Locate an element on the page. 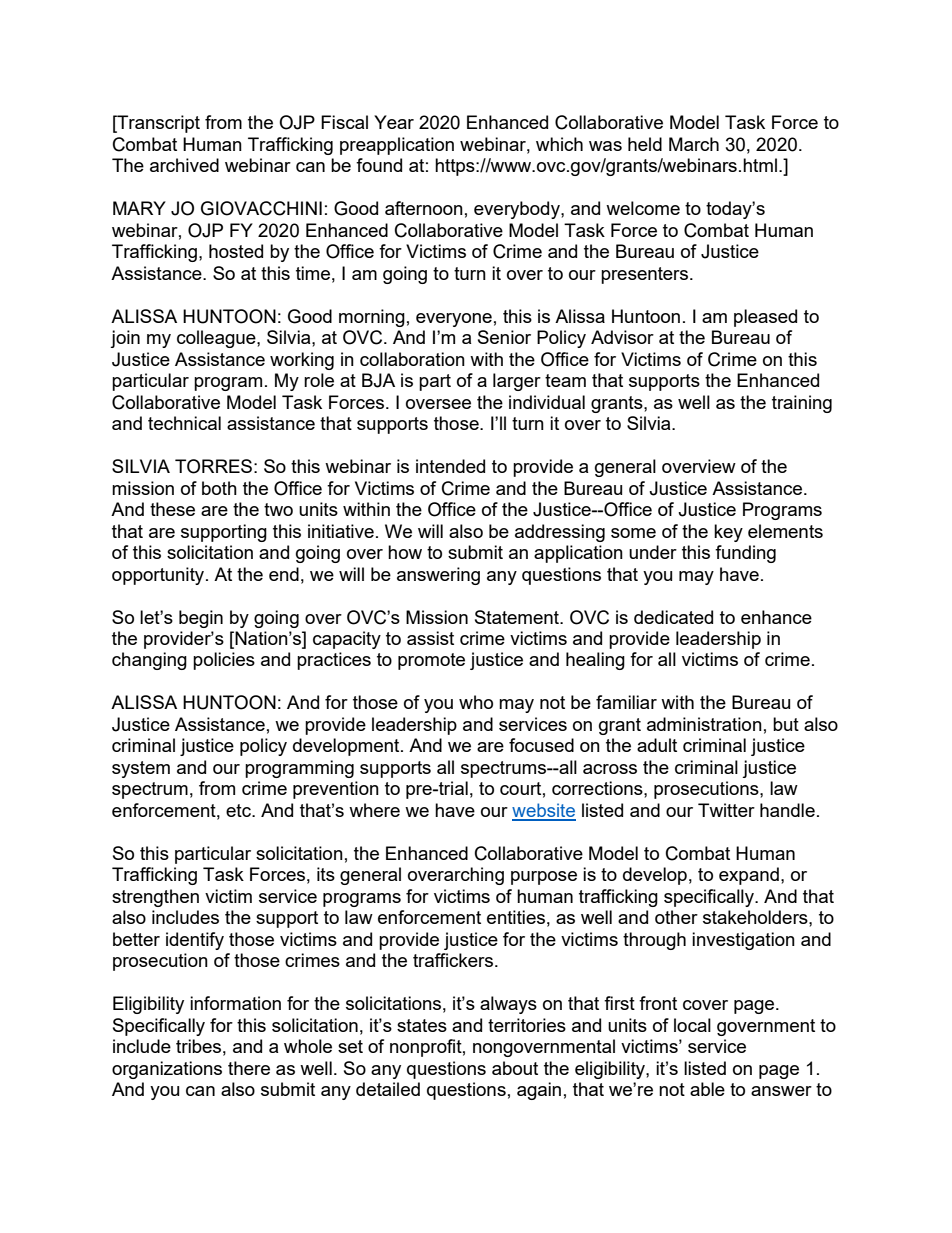  Year is located at coordinates (394, 122).
